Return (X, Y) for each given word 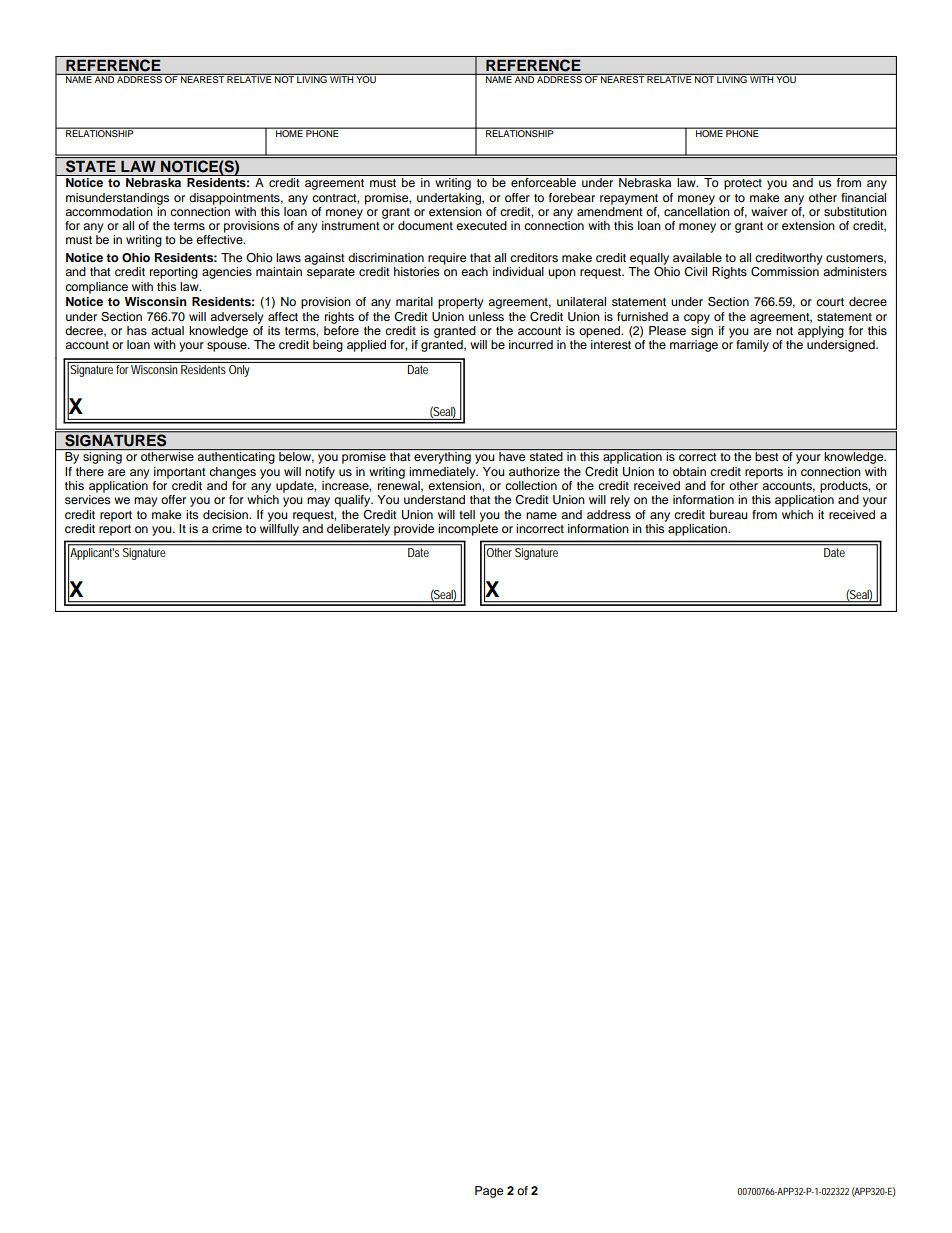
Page (489, 1192)
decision (226, 514)
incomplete (468, 530)
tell (467, 514)
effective (220, 239)
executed (481, 225)
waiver (769, 211)
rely (620, 501)
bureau (729, 514)
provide (414, 530)
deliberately (358, 530)
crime (227, 528)
